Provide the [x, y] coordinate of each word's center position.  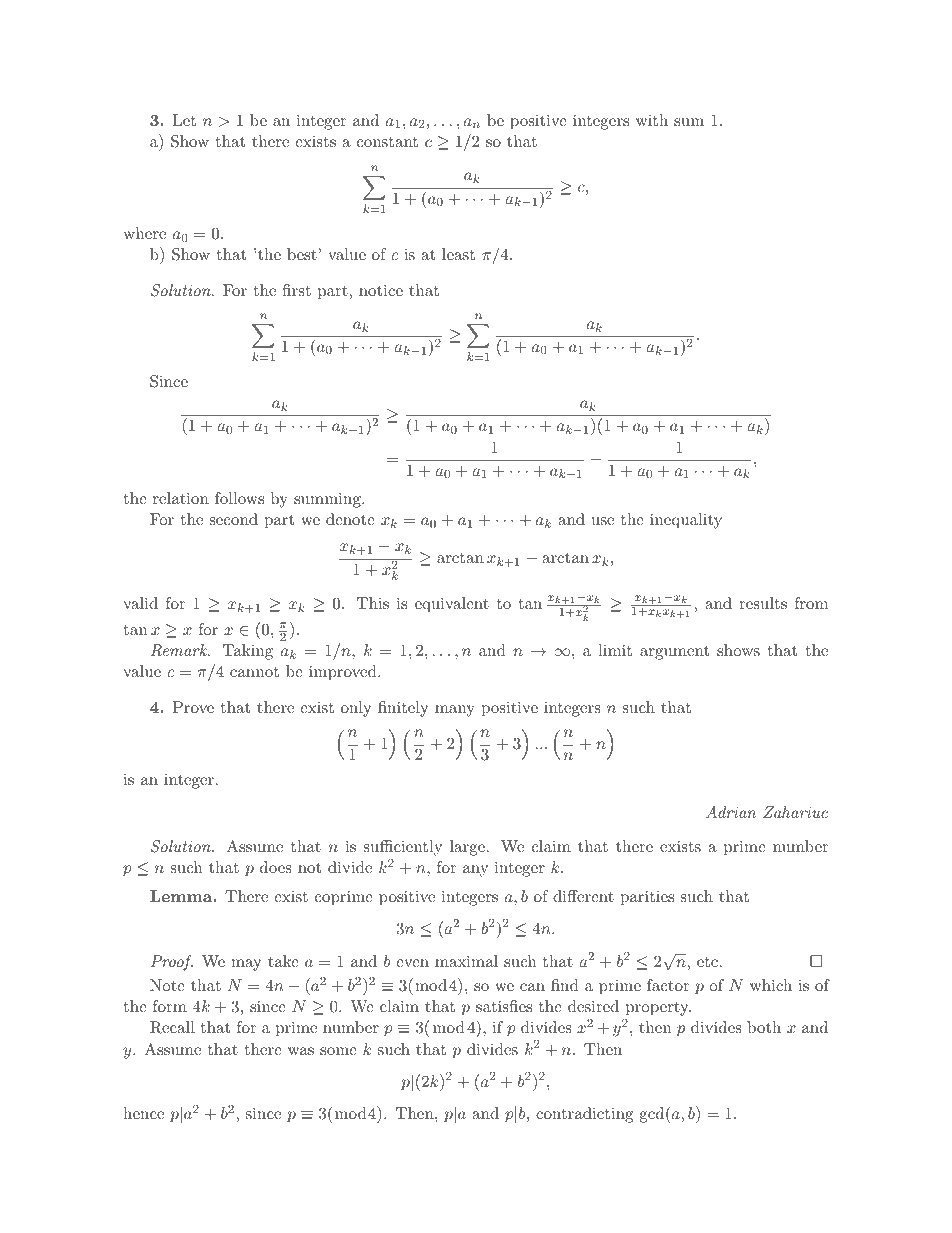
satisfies [504, 1006]
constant [387, 142]
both [764, 1027]
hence [143, 1113]
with [652, 120]
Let [184, 120]
